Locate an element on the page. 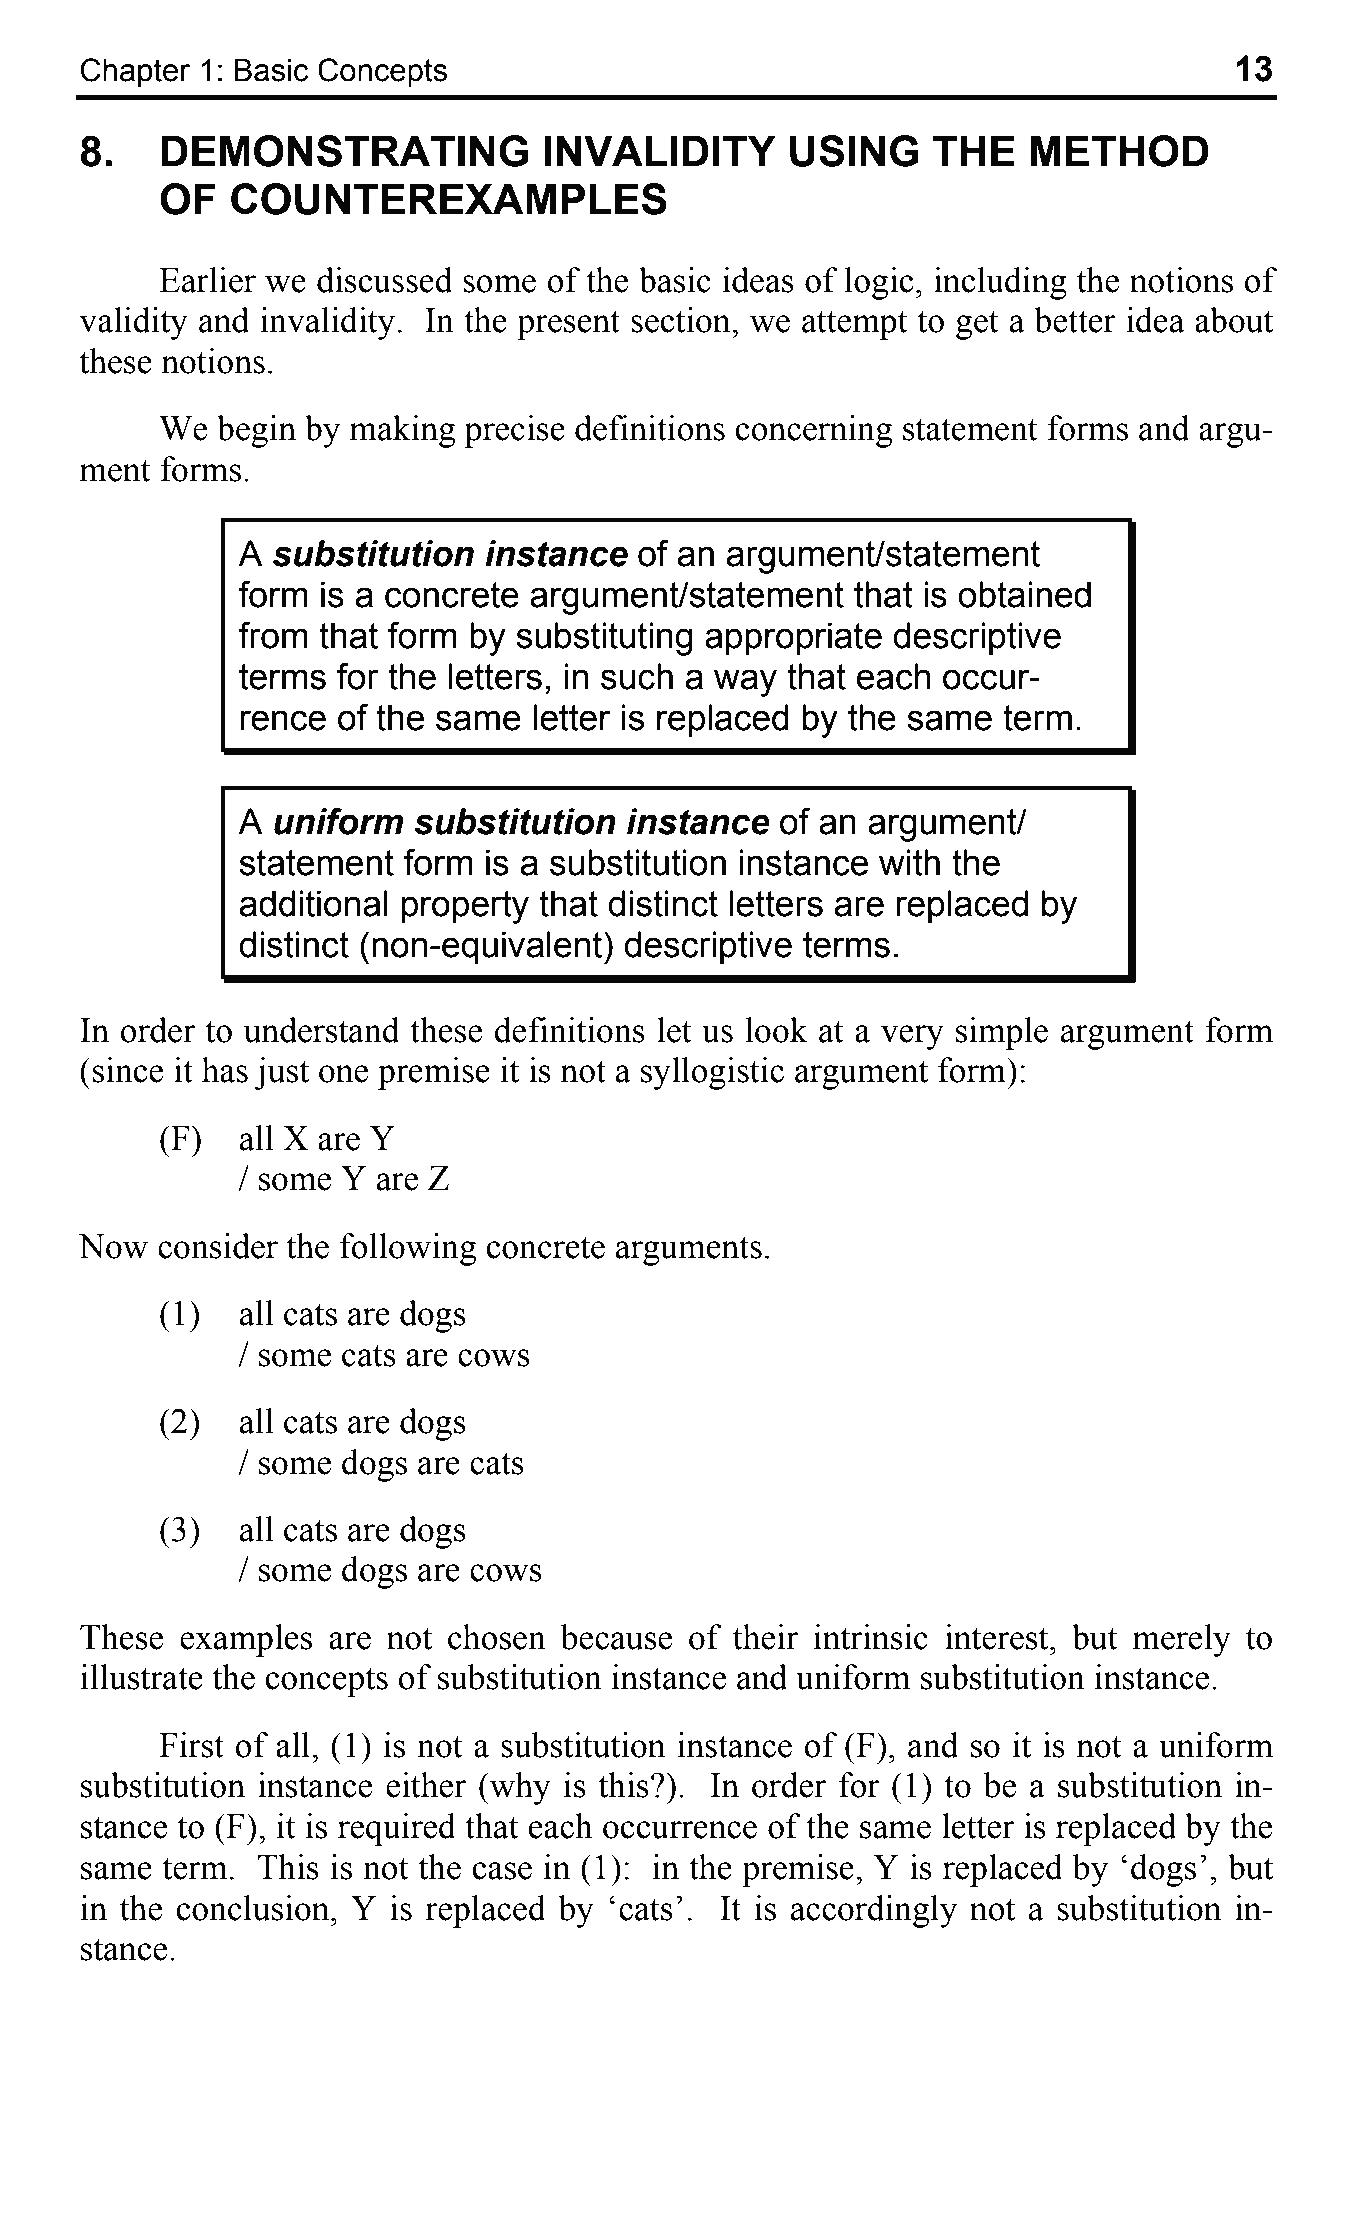 The image size is (1353, 2228). DEMONSTRATING is located at coordinates (345, 151).
